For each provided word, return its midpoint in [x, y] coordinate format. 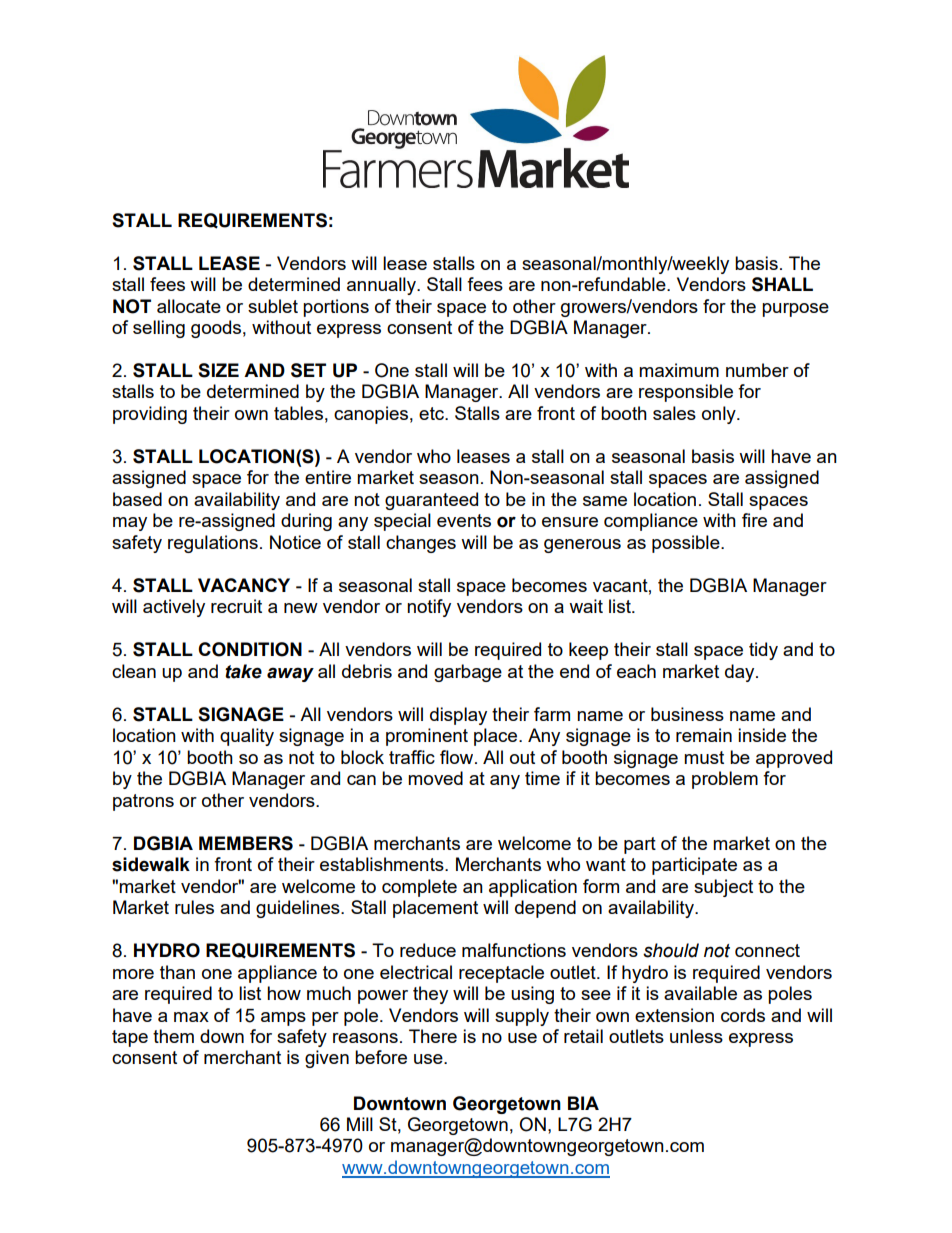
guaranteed [431, 501]
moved [435, 778]
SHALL [782, 284]
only [720, 415]
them [173, 1036]
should [671, 950]
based [137, 499]
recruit [236, 606]
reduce [428, 950]
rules [194, 907]
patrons [143, 802]
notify [429, 608]
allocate [189, 306]
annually [382, 286]
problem [725, 780]
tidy [763, 651]
